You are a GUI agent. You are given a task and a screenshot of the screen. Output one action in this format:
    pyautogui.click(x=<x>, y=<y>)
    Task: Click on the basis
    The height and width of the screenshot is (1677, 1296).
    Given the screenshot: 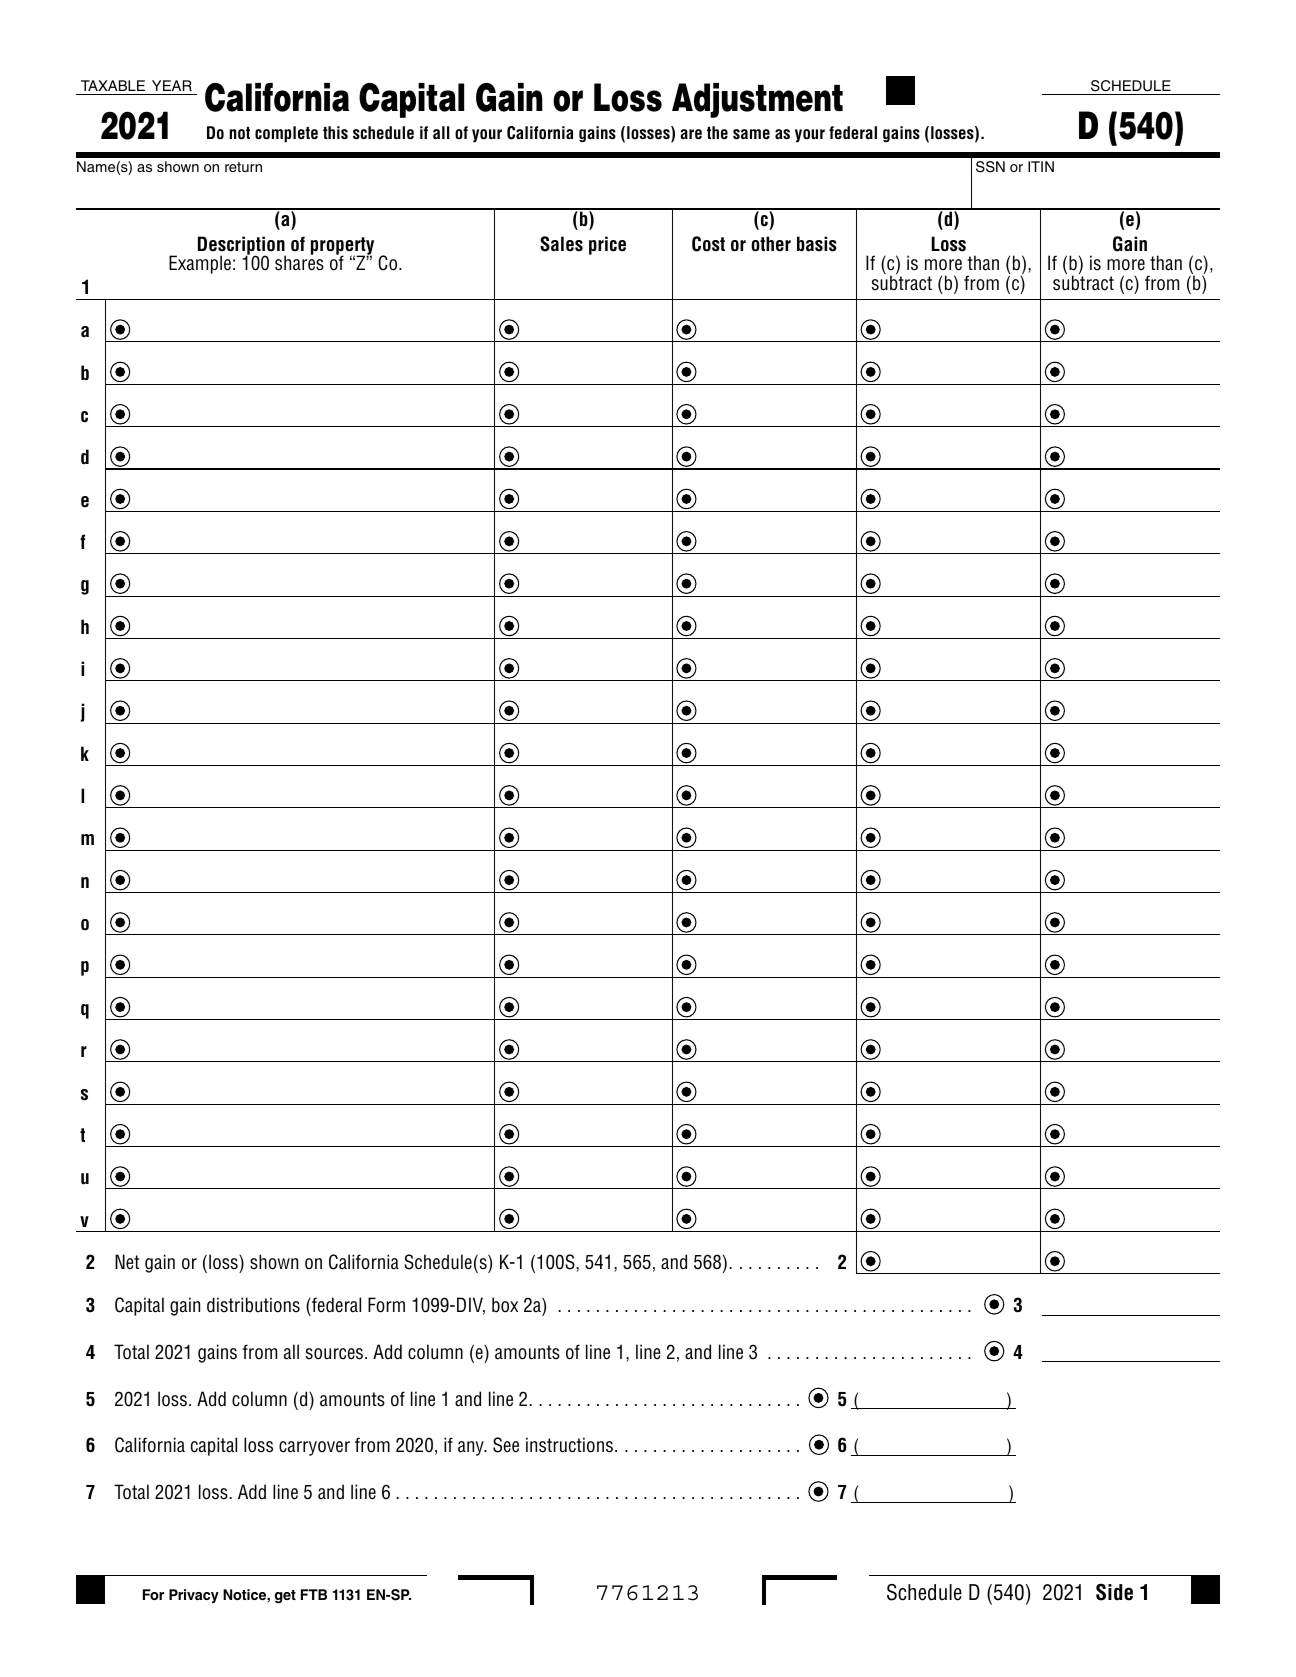 What is the action you would take?
    pyautogui.click(x=817, y=244)
